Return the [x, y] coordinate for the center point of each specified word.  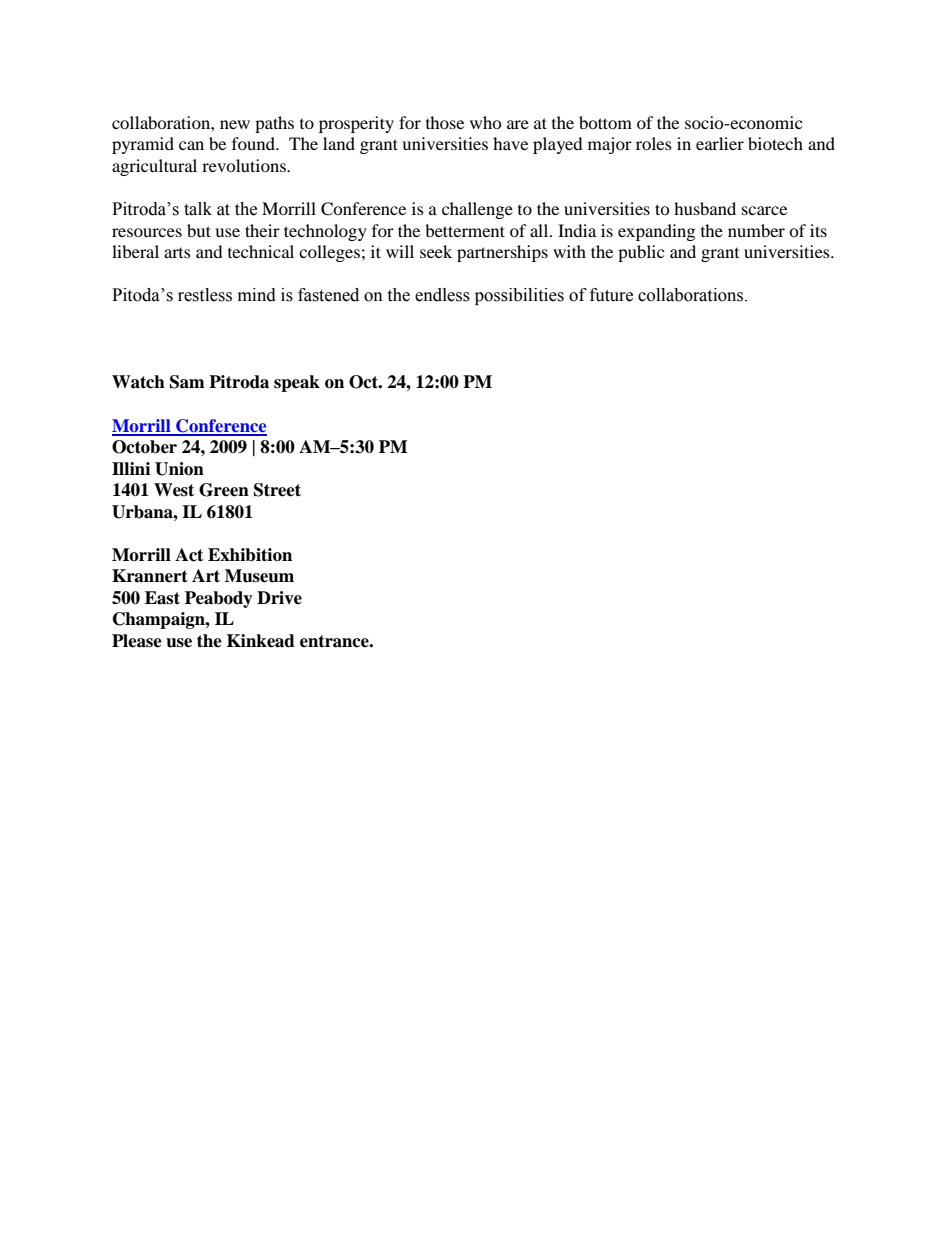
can [191, 145]
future [611, 295]
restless [205, 295]
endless [442, 295]
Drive [279, 598]
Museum [259, 576]
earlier [720, 143]
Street [277, 490]
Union [179, 469]
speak [297, 383]
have [510, 143]
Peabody [219, 599]
